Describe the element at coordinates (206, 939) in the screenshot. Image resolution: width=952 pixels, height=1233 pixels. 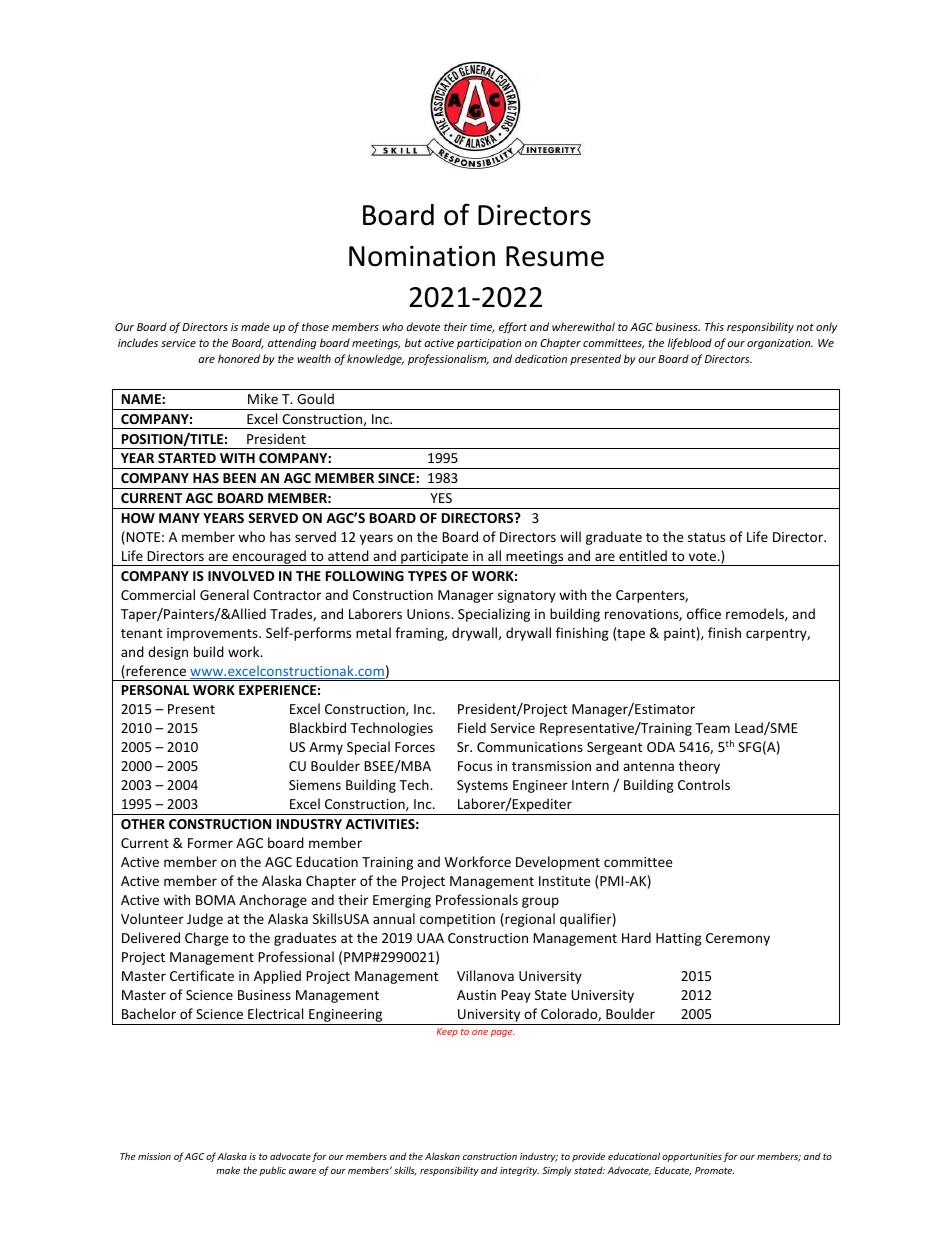
I see `Charge` at that location.
